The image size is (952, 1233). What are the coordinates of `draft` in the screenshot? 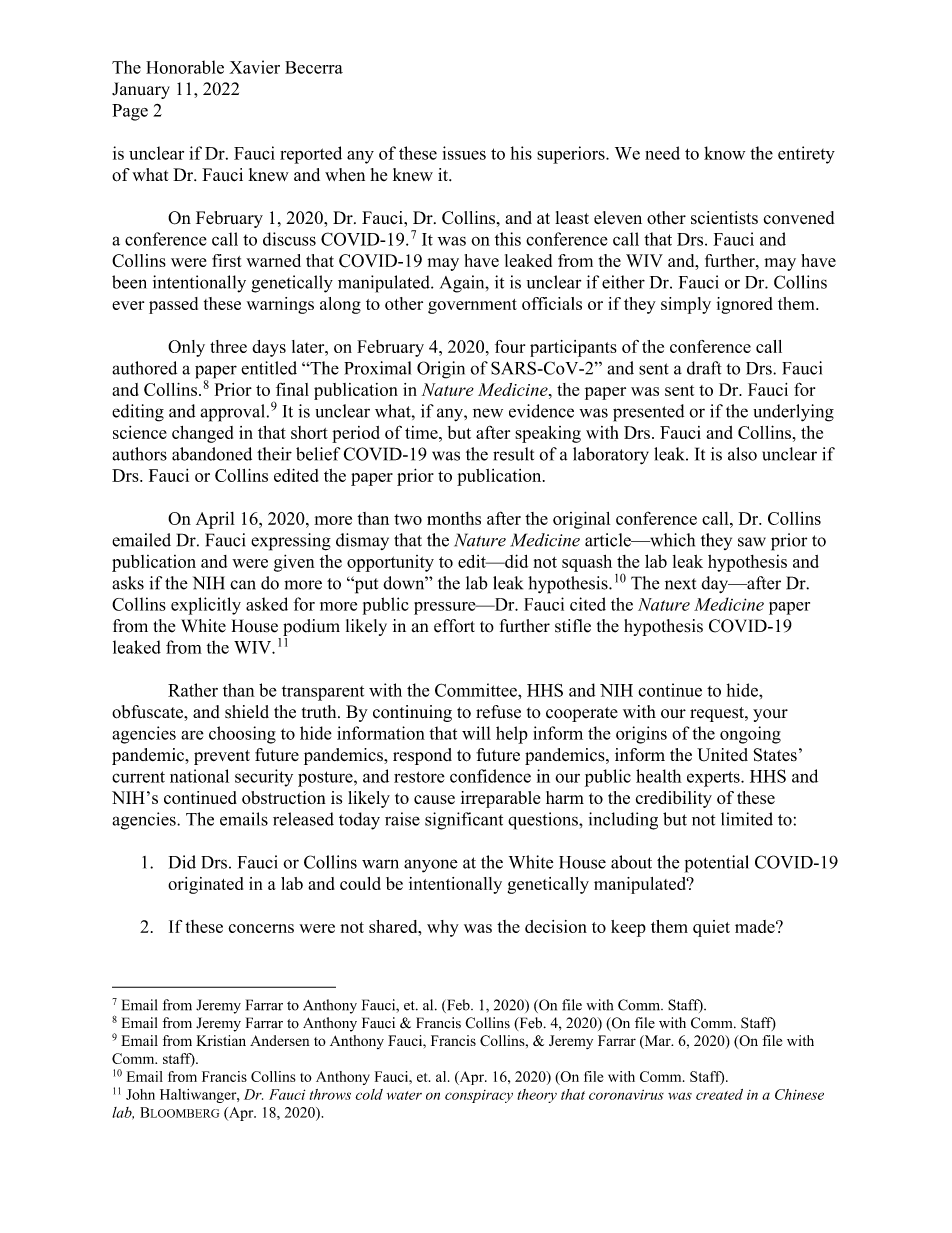 It's located at (704, 368).
